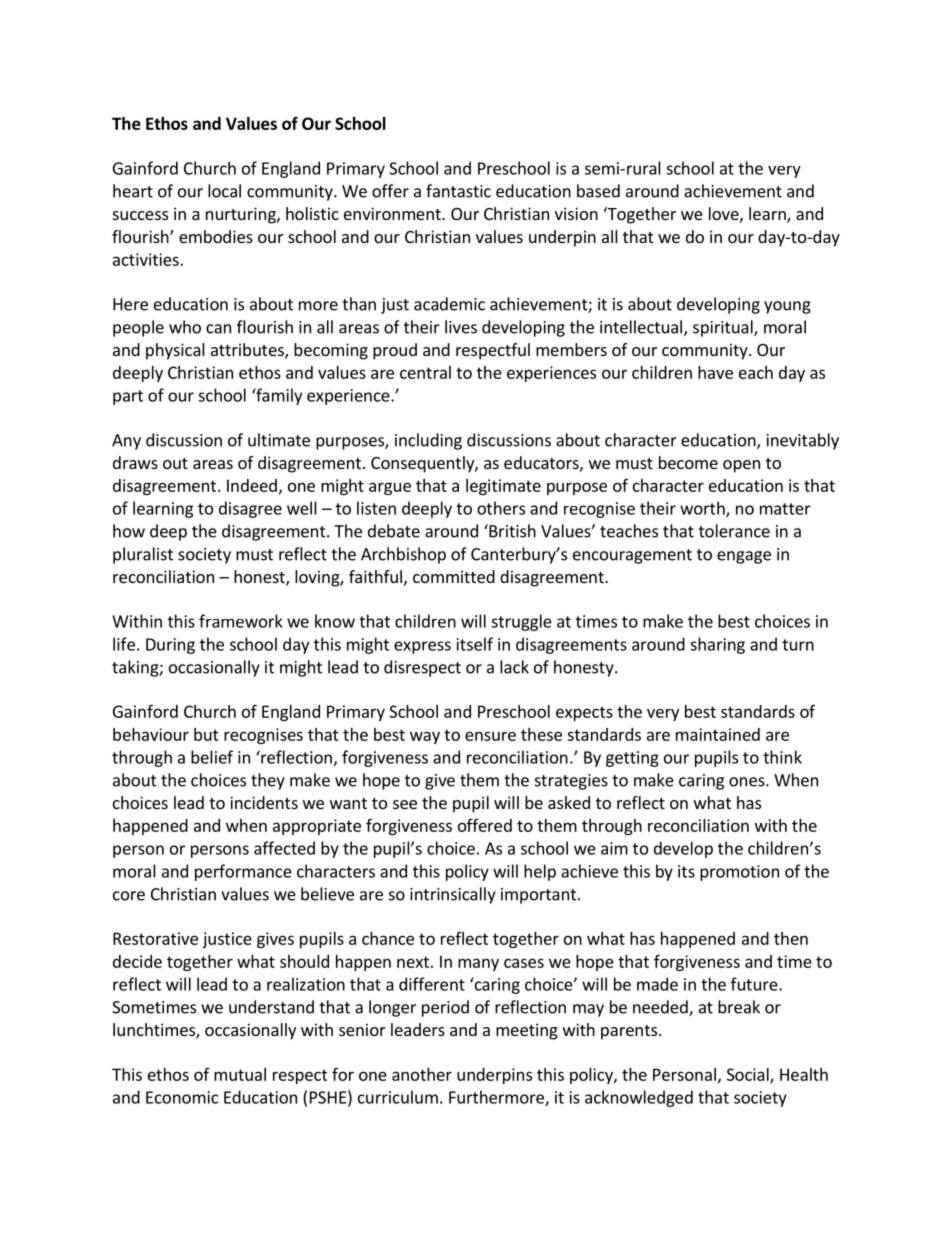 The image size is (952, 1233). I want to click on engage, so click(744, 557).
